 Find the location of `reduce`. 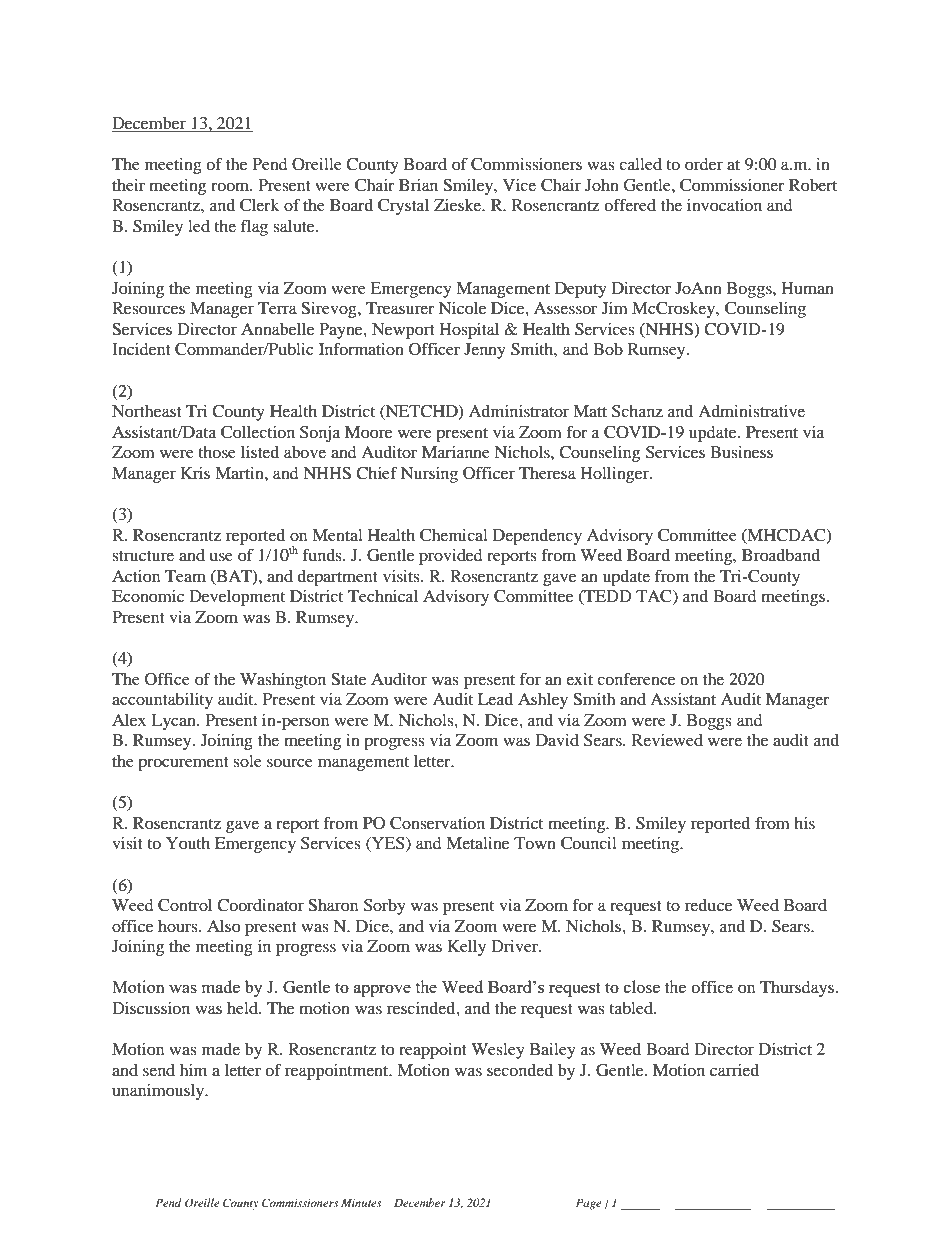

reduce is located at coordinates (708, 905).
